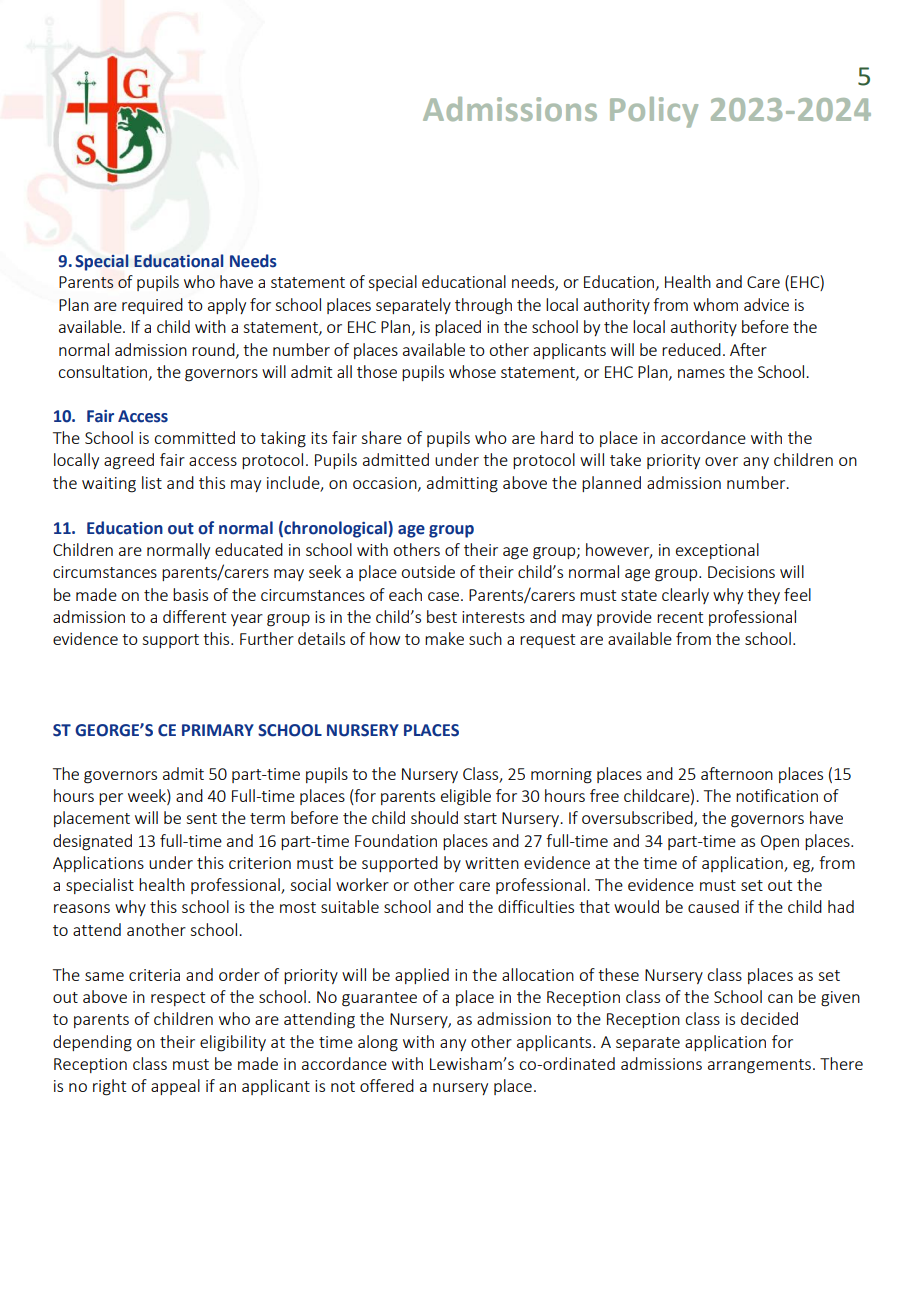 This document has height=1308, width=924. Describe the element at coordinates (766, 304) in the document. I see `advice` at that location.
